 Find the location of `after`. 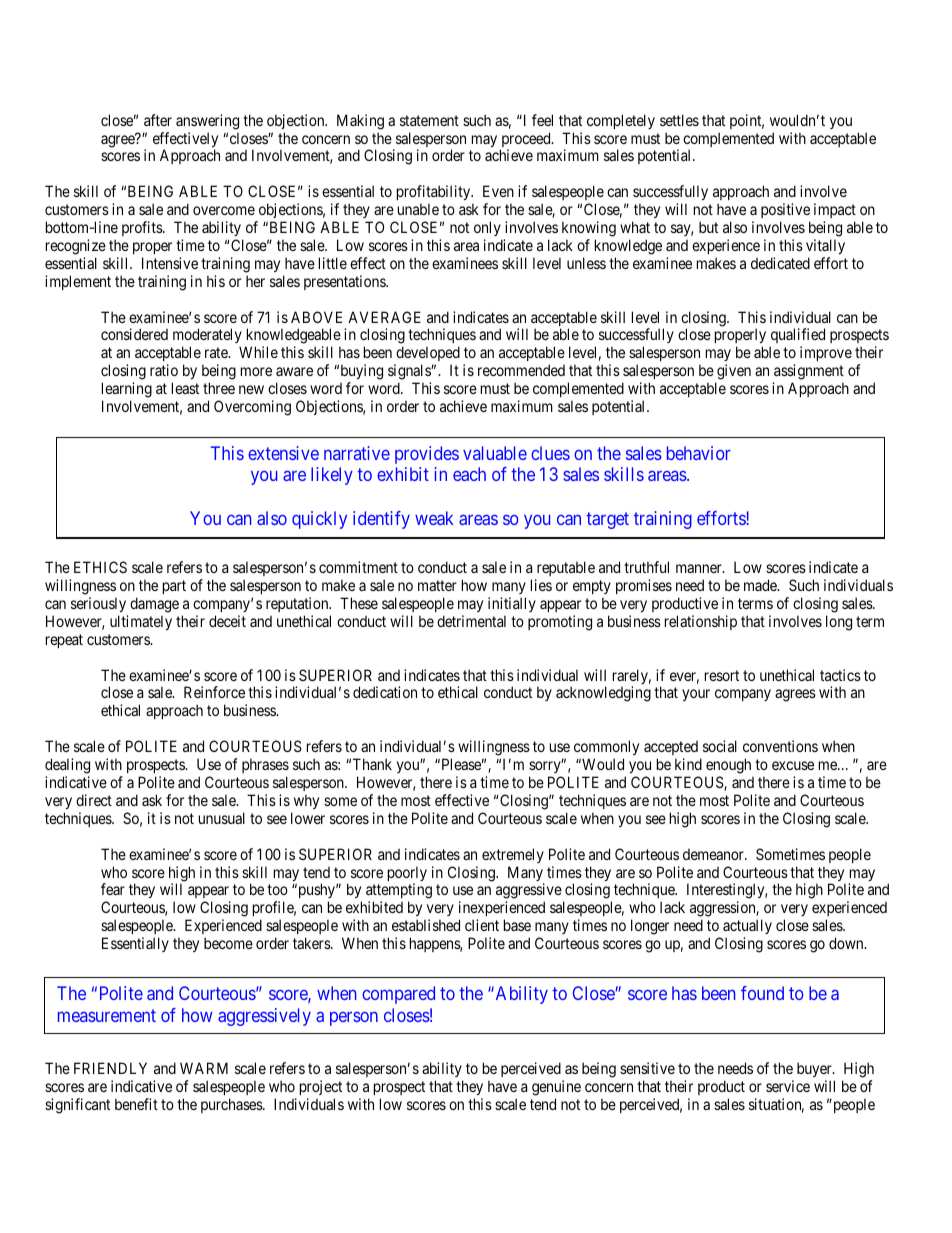

after is located at coordinates (158, 120).
